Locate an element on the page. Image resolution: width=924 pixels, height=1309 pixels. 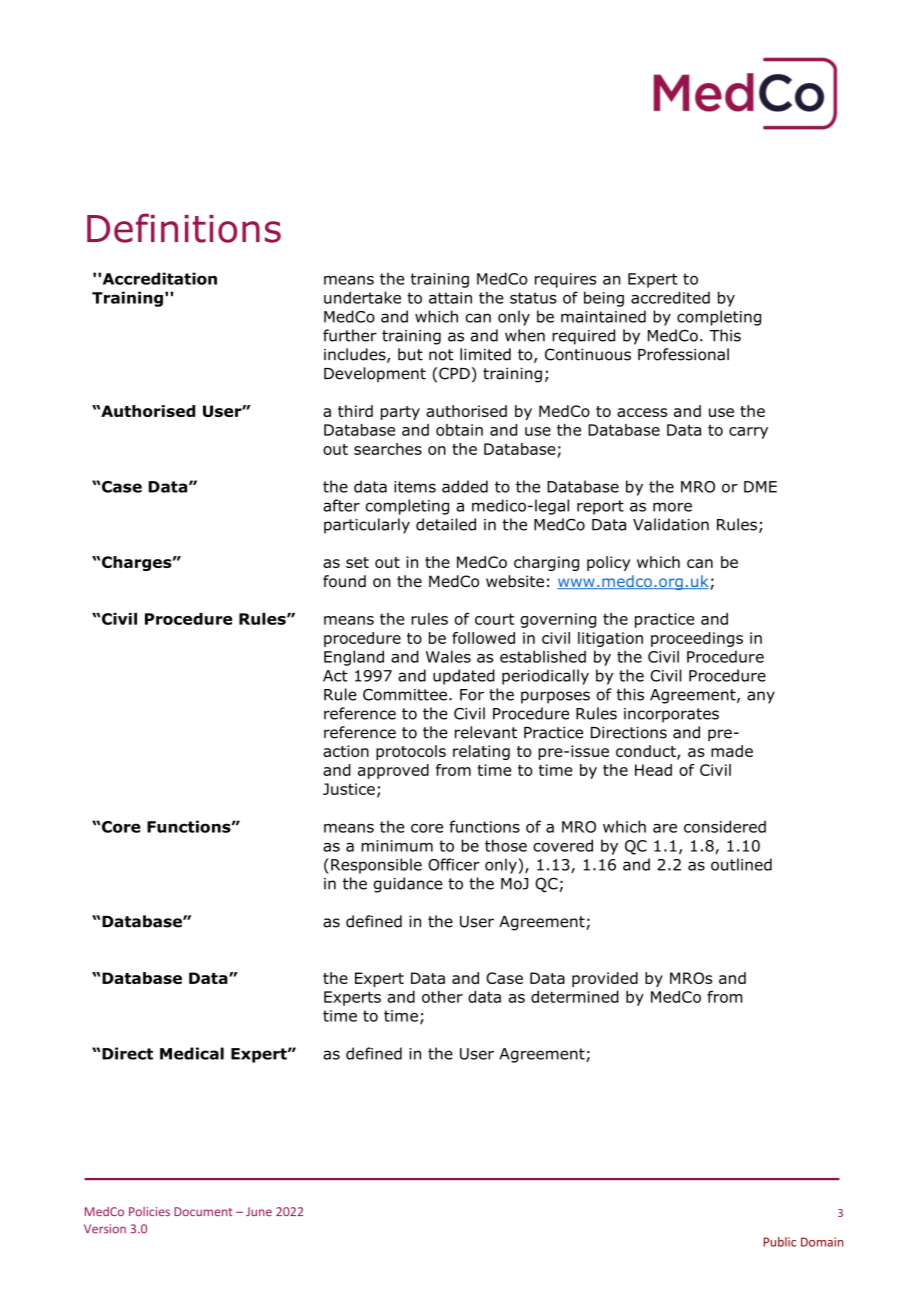
Document is located at coordinates (203, 1211).
